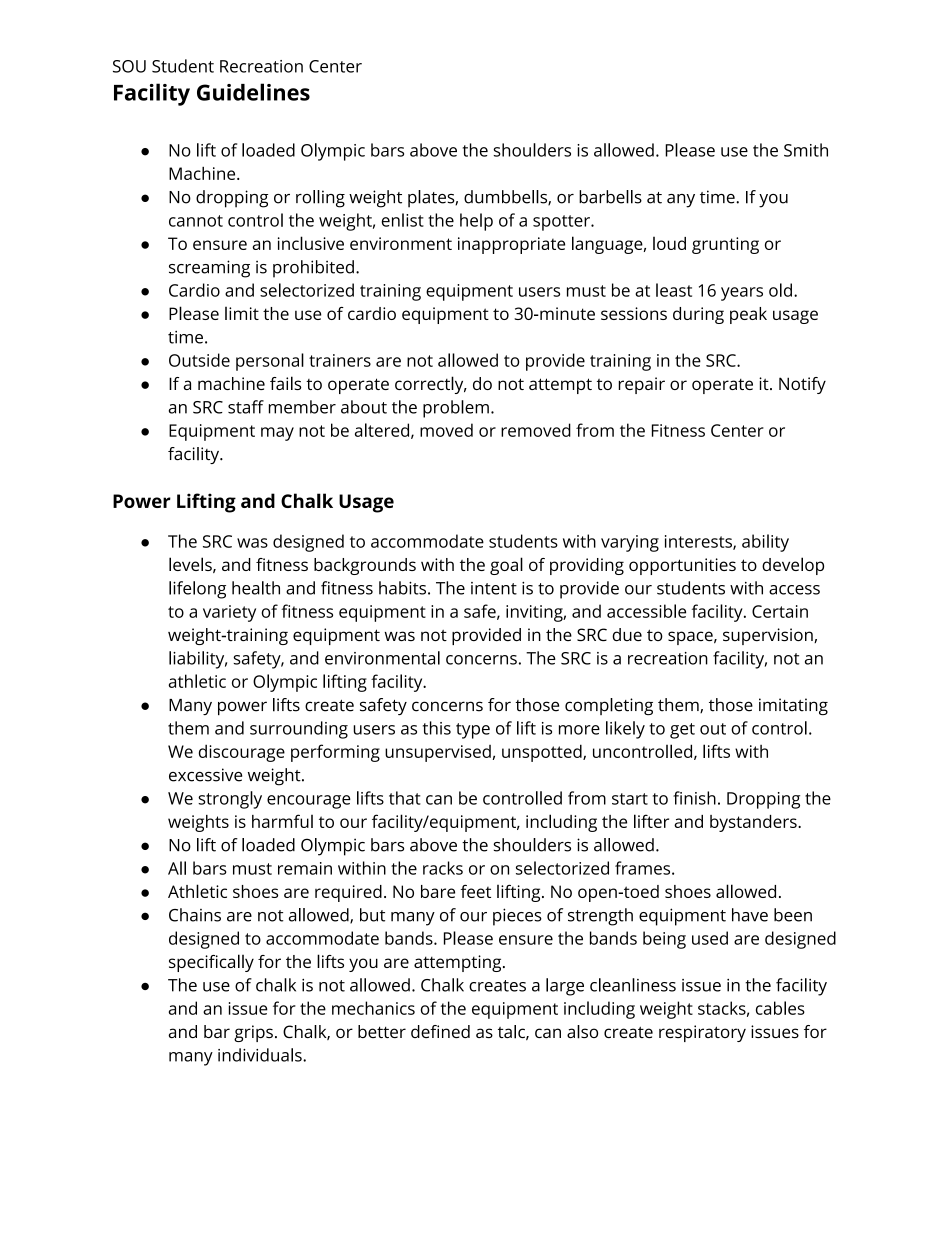 The height and width of the image is (1233, 952). Describe the element at coordinates (682, 731) in the image. I see `get` at that location.
